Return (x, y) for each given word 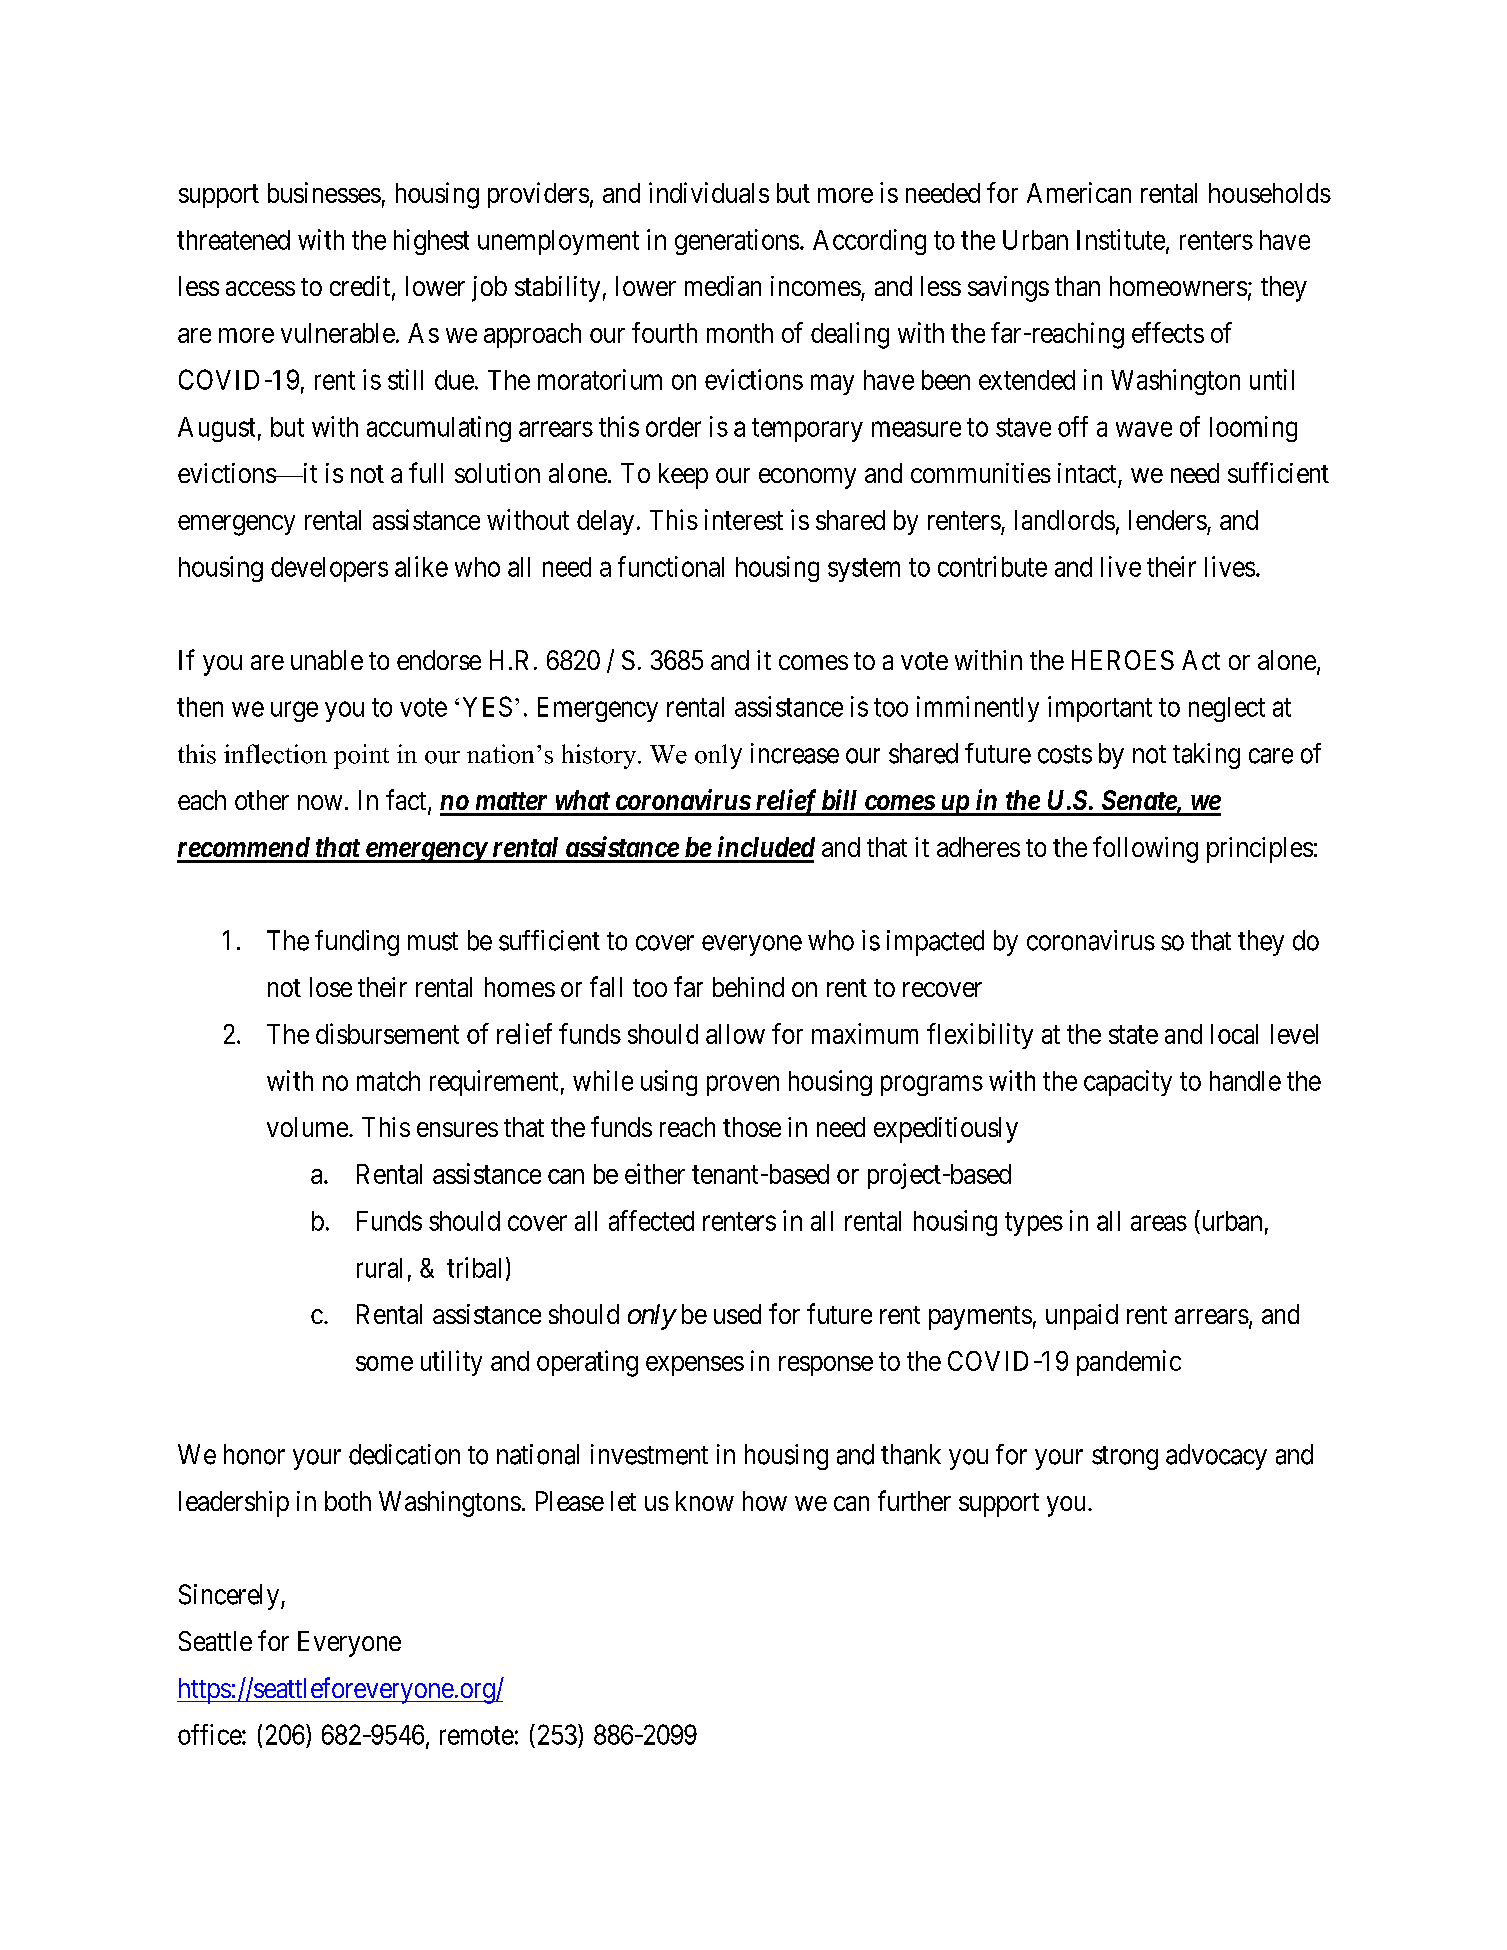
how (765, 1501)
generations (737, 242)
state (1133, 1034)
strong (1125, 1458)
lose (331, 987)
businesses (324, 192)
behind (748, 987)
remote (477, 1735)
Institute (1121, 239)
